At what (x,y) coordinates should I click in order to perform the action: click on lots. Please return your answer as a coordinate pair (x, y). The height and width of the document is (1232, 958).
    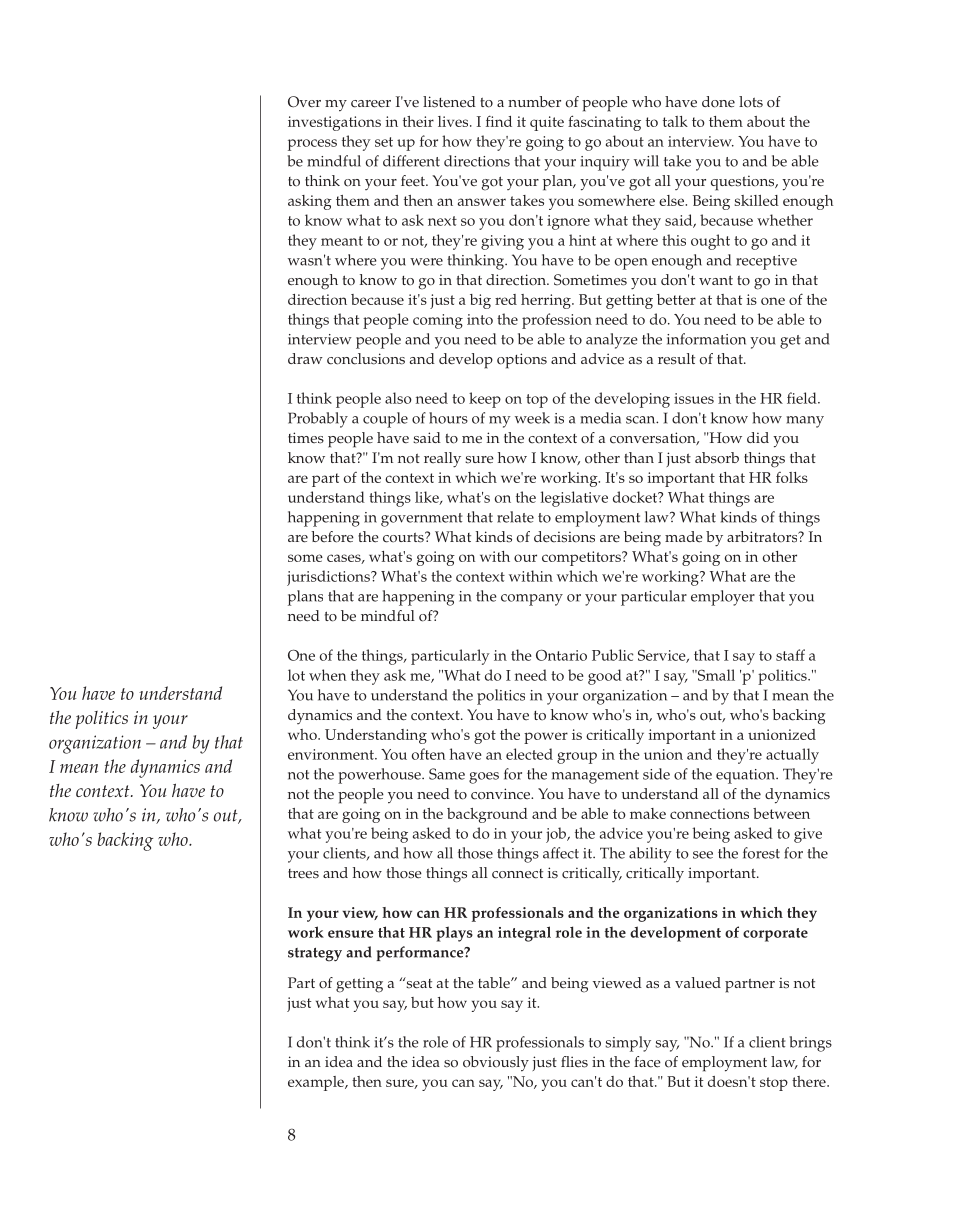
    Looking at the image, I should click on (751, 102).
